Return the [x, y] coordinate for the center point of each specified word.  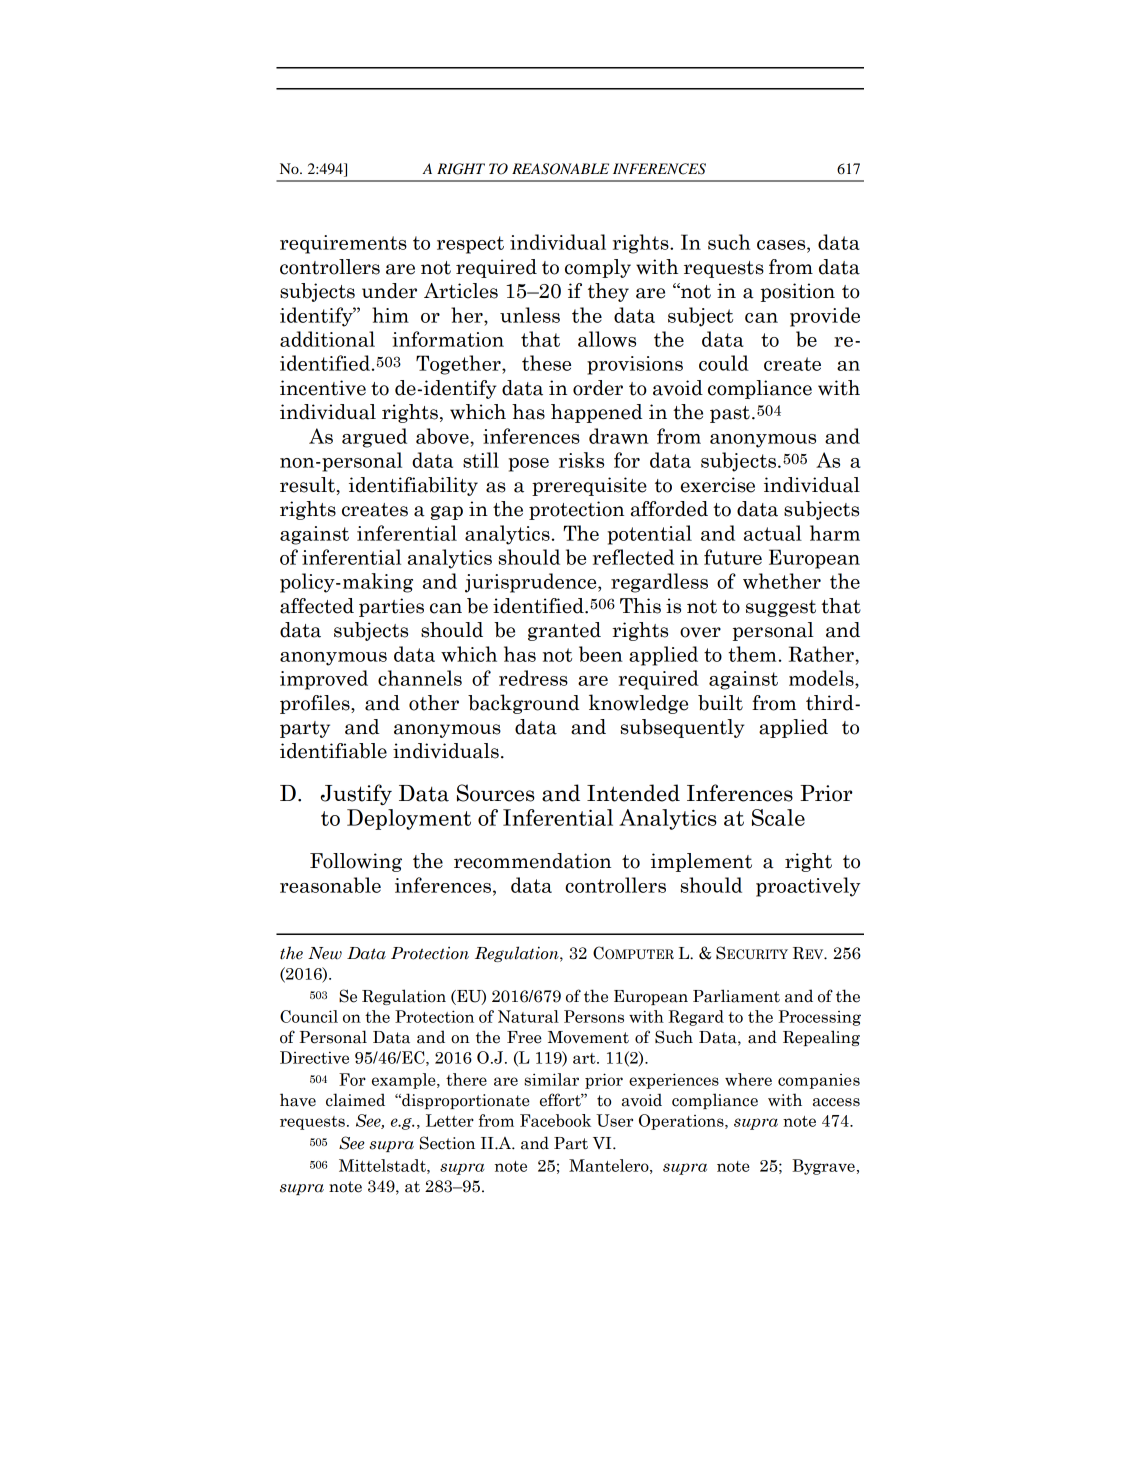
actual [773, 533]
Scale [778, 817]
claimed [355, 1100]
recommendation [532, 861]
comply [598, 268]
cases [782, 245]
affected [317, 606]
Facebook [555, 1120]
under [389, 291]
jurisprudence [532, 583]
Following [356, 862]
